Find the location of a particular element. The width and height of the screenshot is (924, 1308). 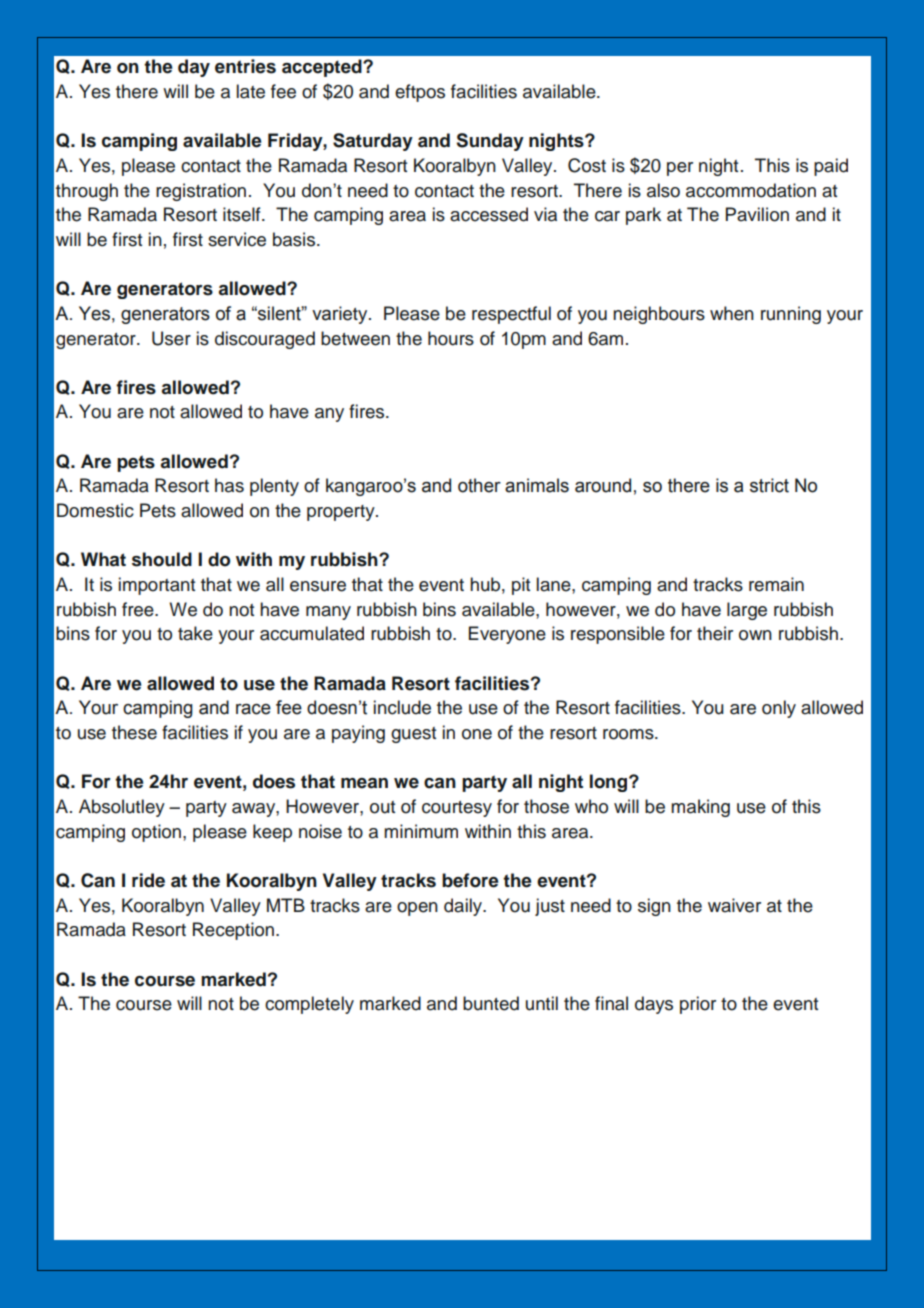

when is located at coordinates (732, 313).
